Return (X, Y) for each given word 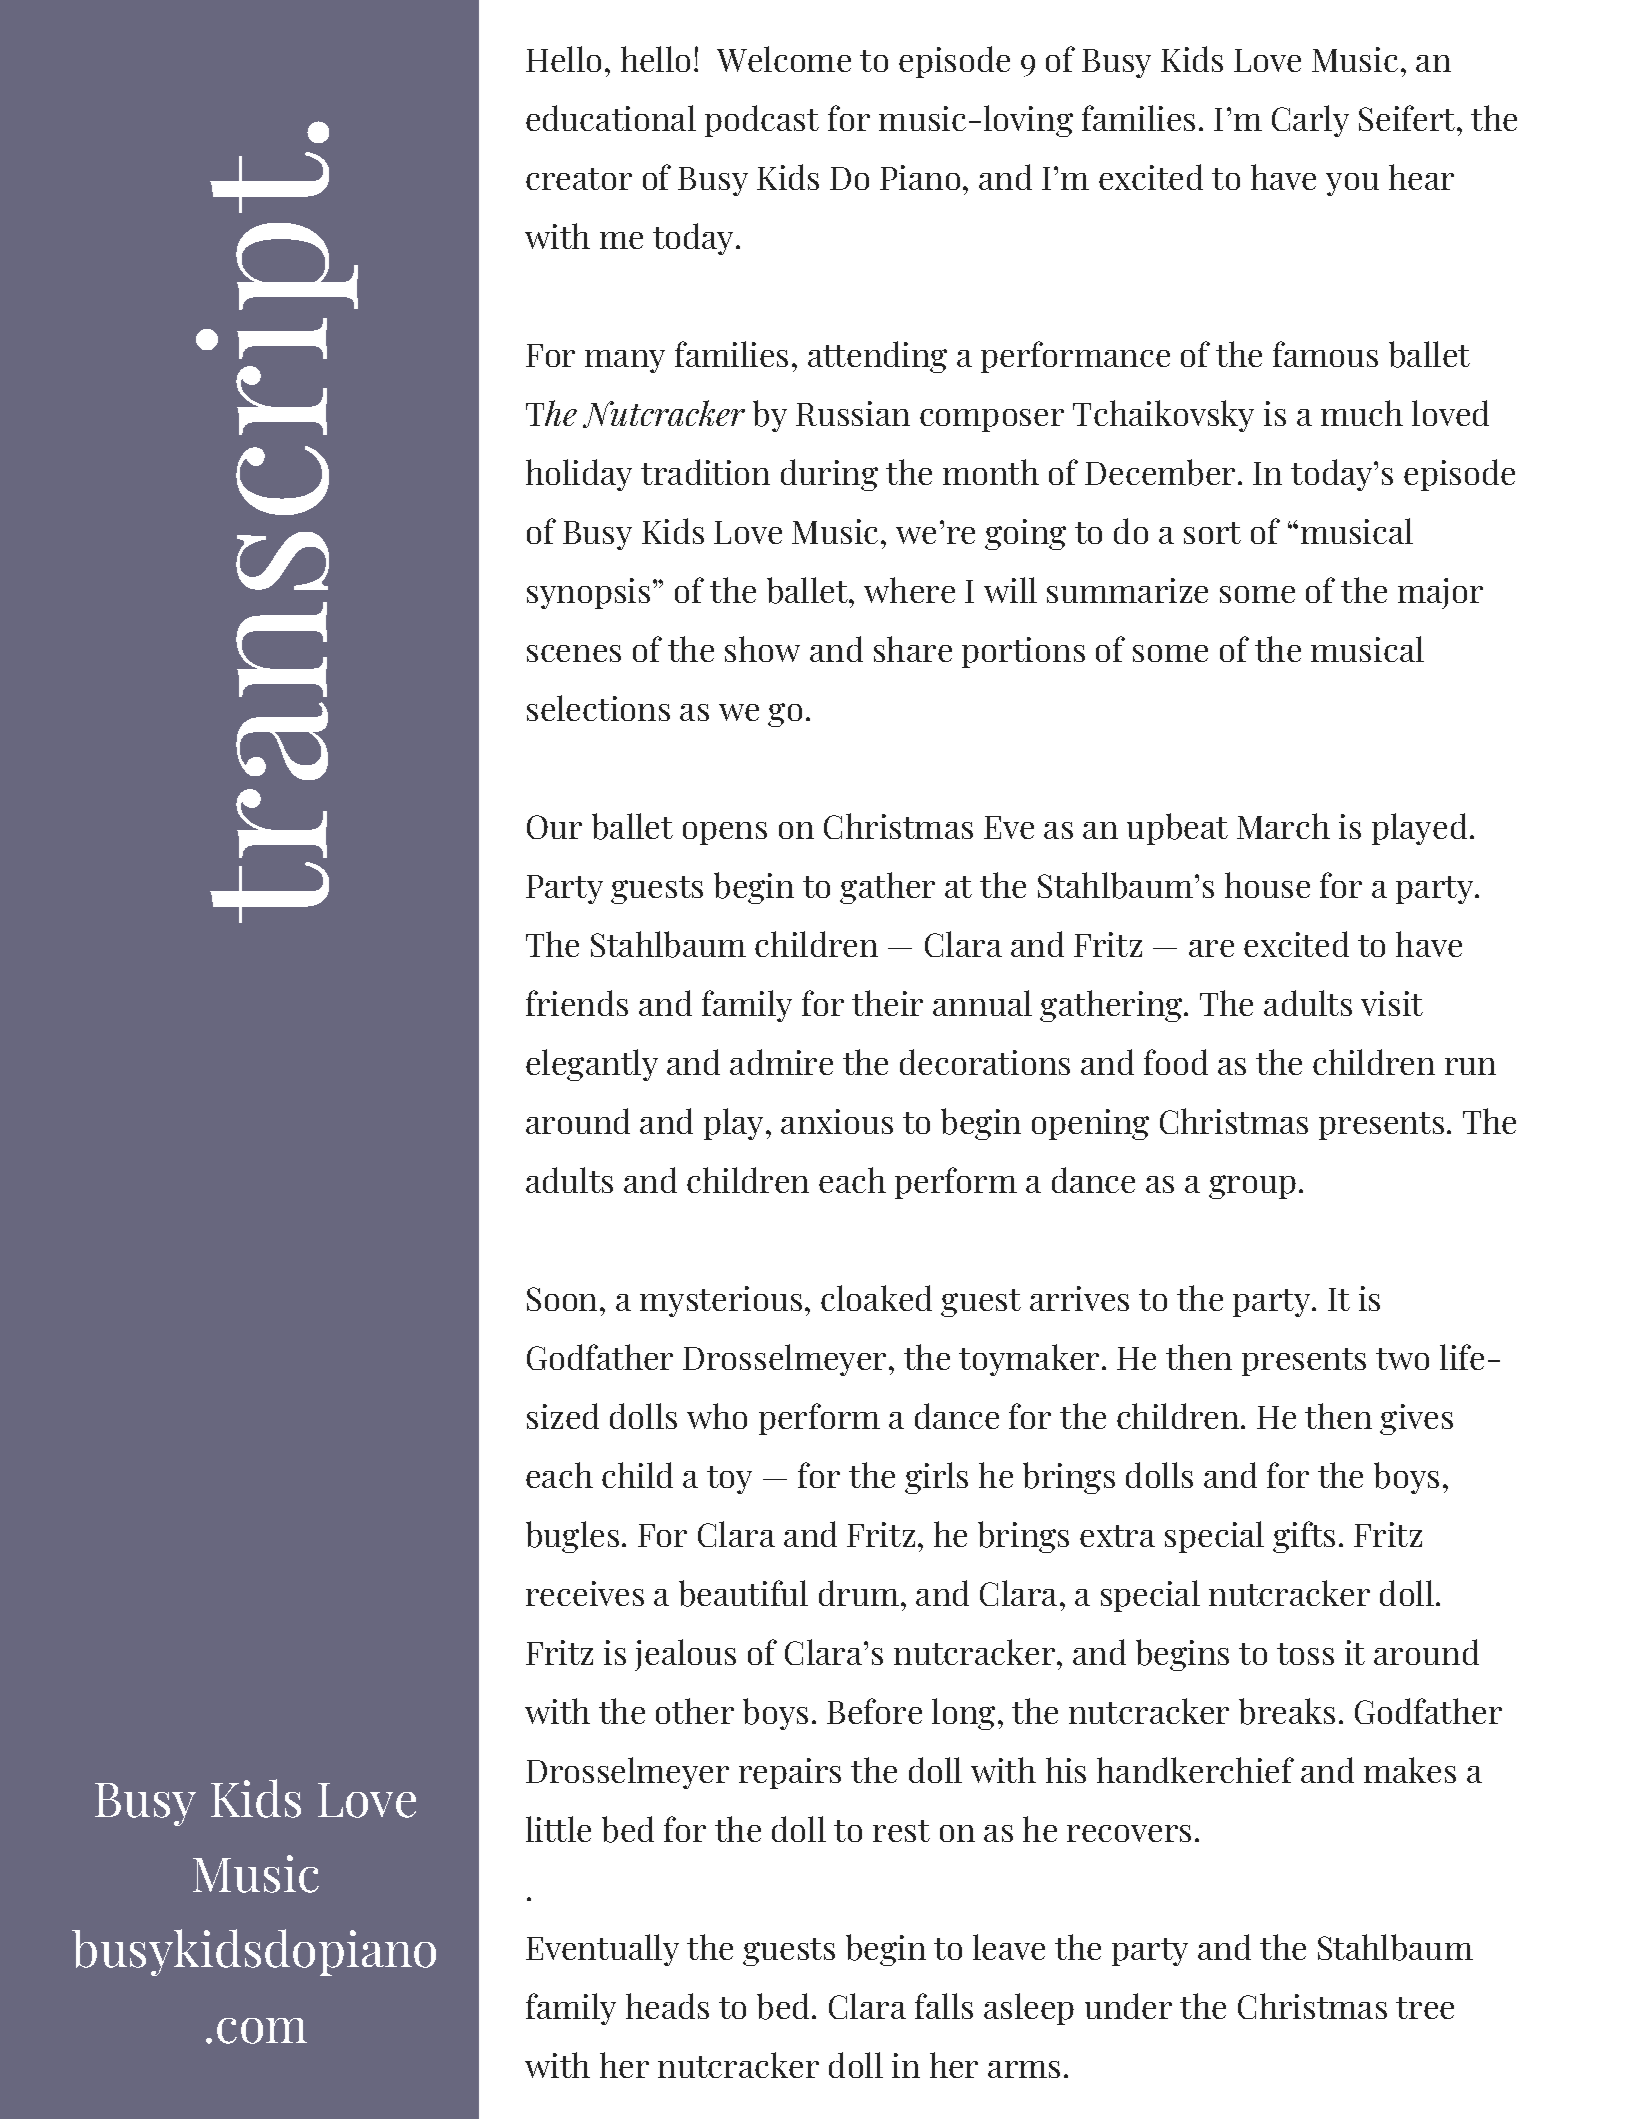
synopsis (588, 593)
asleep (1029, 2009)
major (1440, 593)
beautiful (743, 1593)
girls (936, 1478)
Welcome (784, 59)
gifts (1304, 1537)
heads (667, 2006)
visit (1392, 1003)
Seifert (1408, 118)
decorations (985, 1062)
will (1010, 590)
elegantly (592, 1065)
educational (611, 118)
